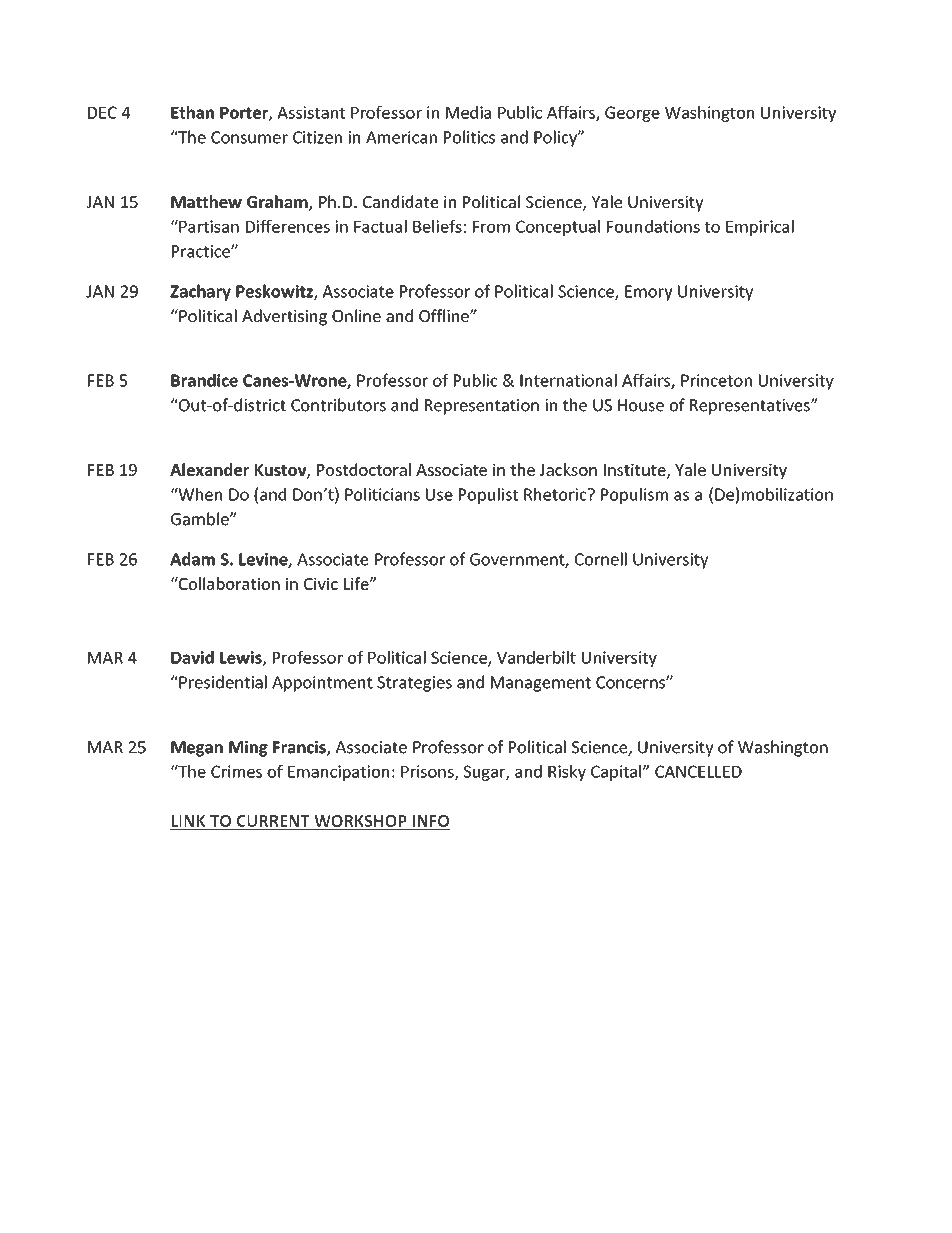 This screenshot has width=952, height=1233. What do you see at coordinates (698, 771) in the screenshot?
I see `CANCELLED` at bounding box center [698, 771].
